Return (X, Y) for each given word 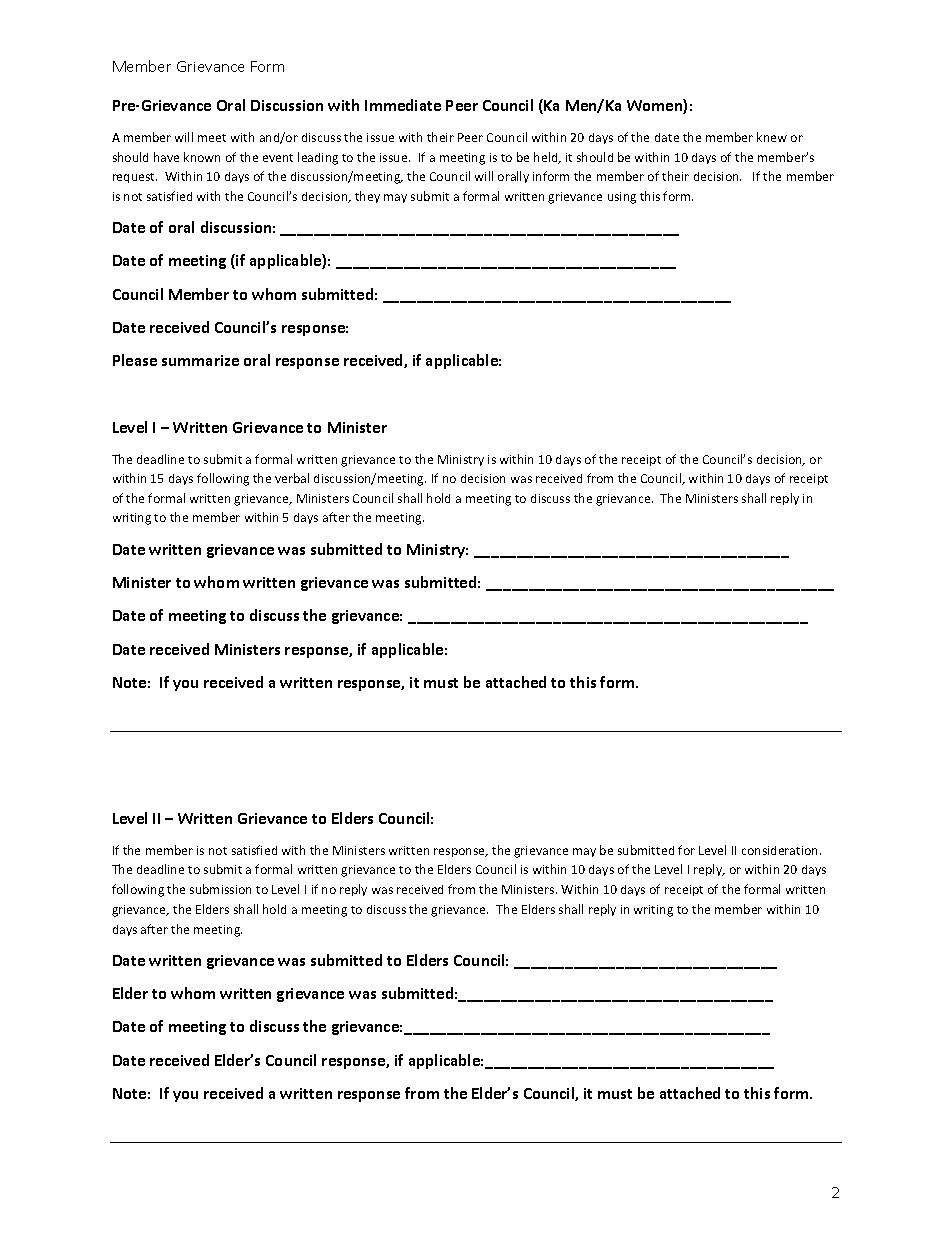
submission (220, 889)
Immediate (403, 105)
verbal (292, 478)
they (367, 197)
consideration (781, 850)
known (202, 157)
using (622, 198)
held (547, 158)
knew (772, 137)
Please (135, 360)
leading (318, 158)
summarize (200, 360)
